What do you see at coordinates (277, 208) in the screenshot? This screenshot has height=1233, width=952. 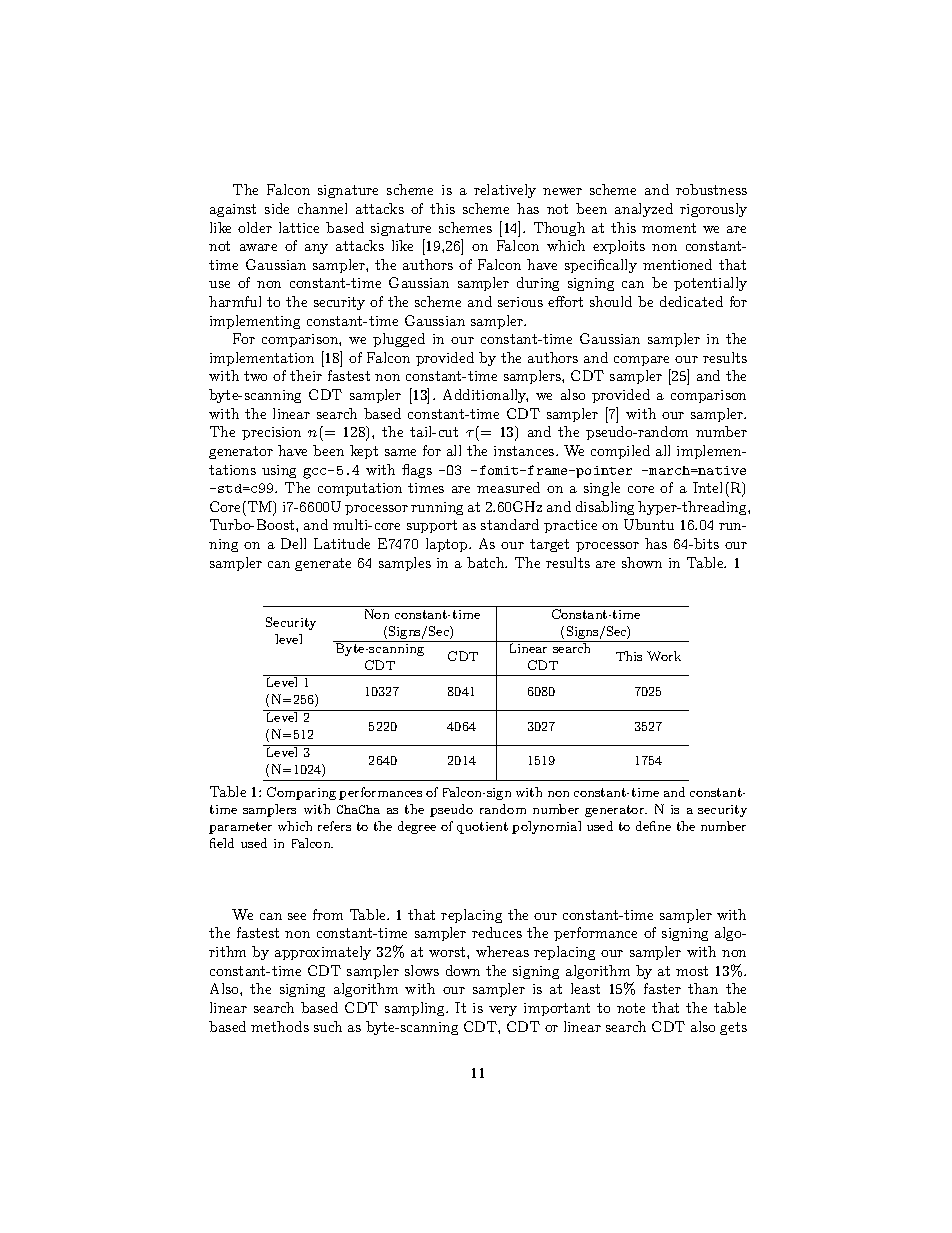 I see `side` at bounding box center [277, 208].
